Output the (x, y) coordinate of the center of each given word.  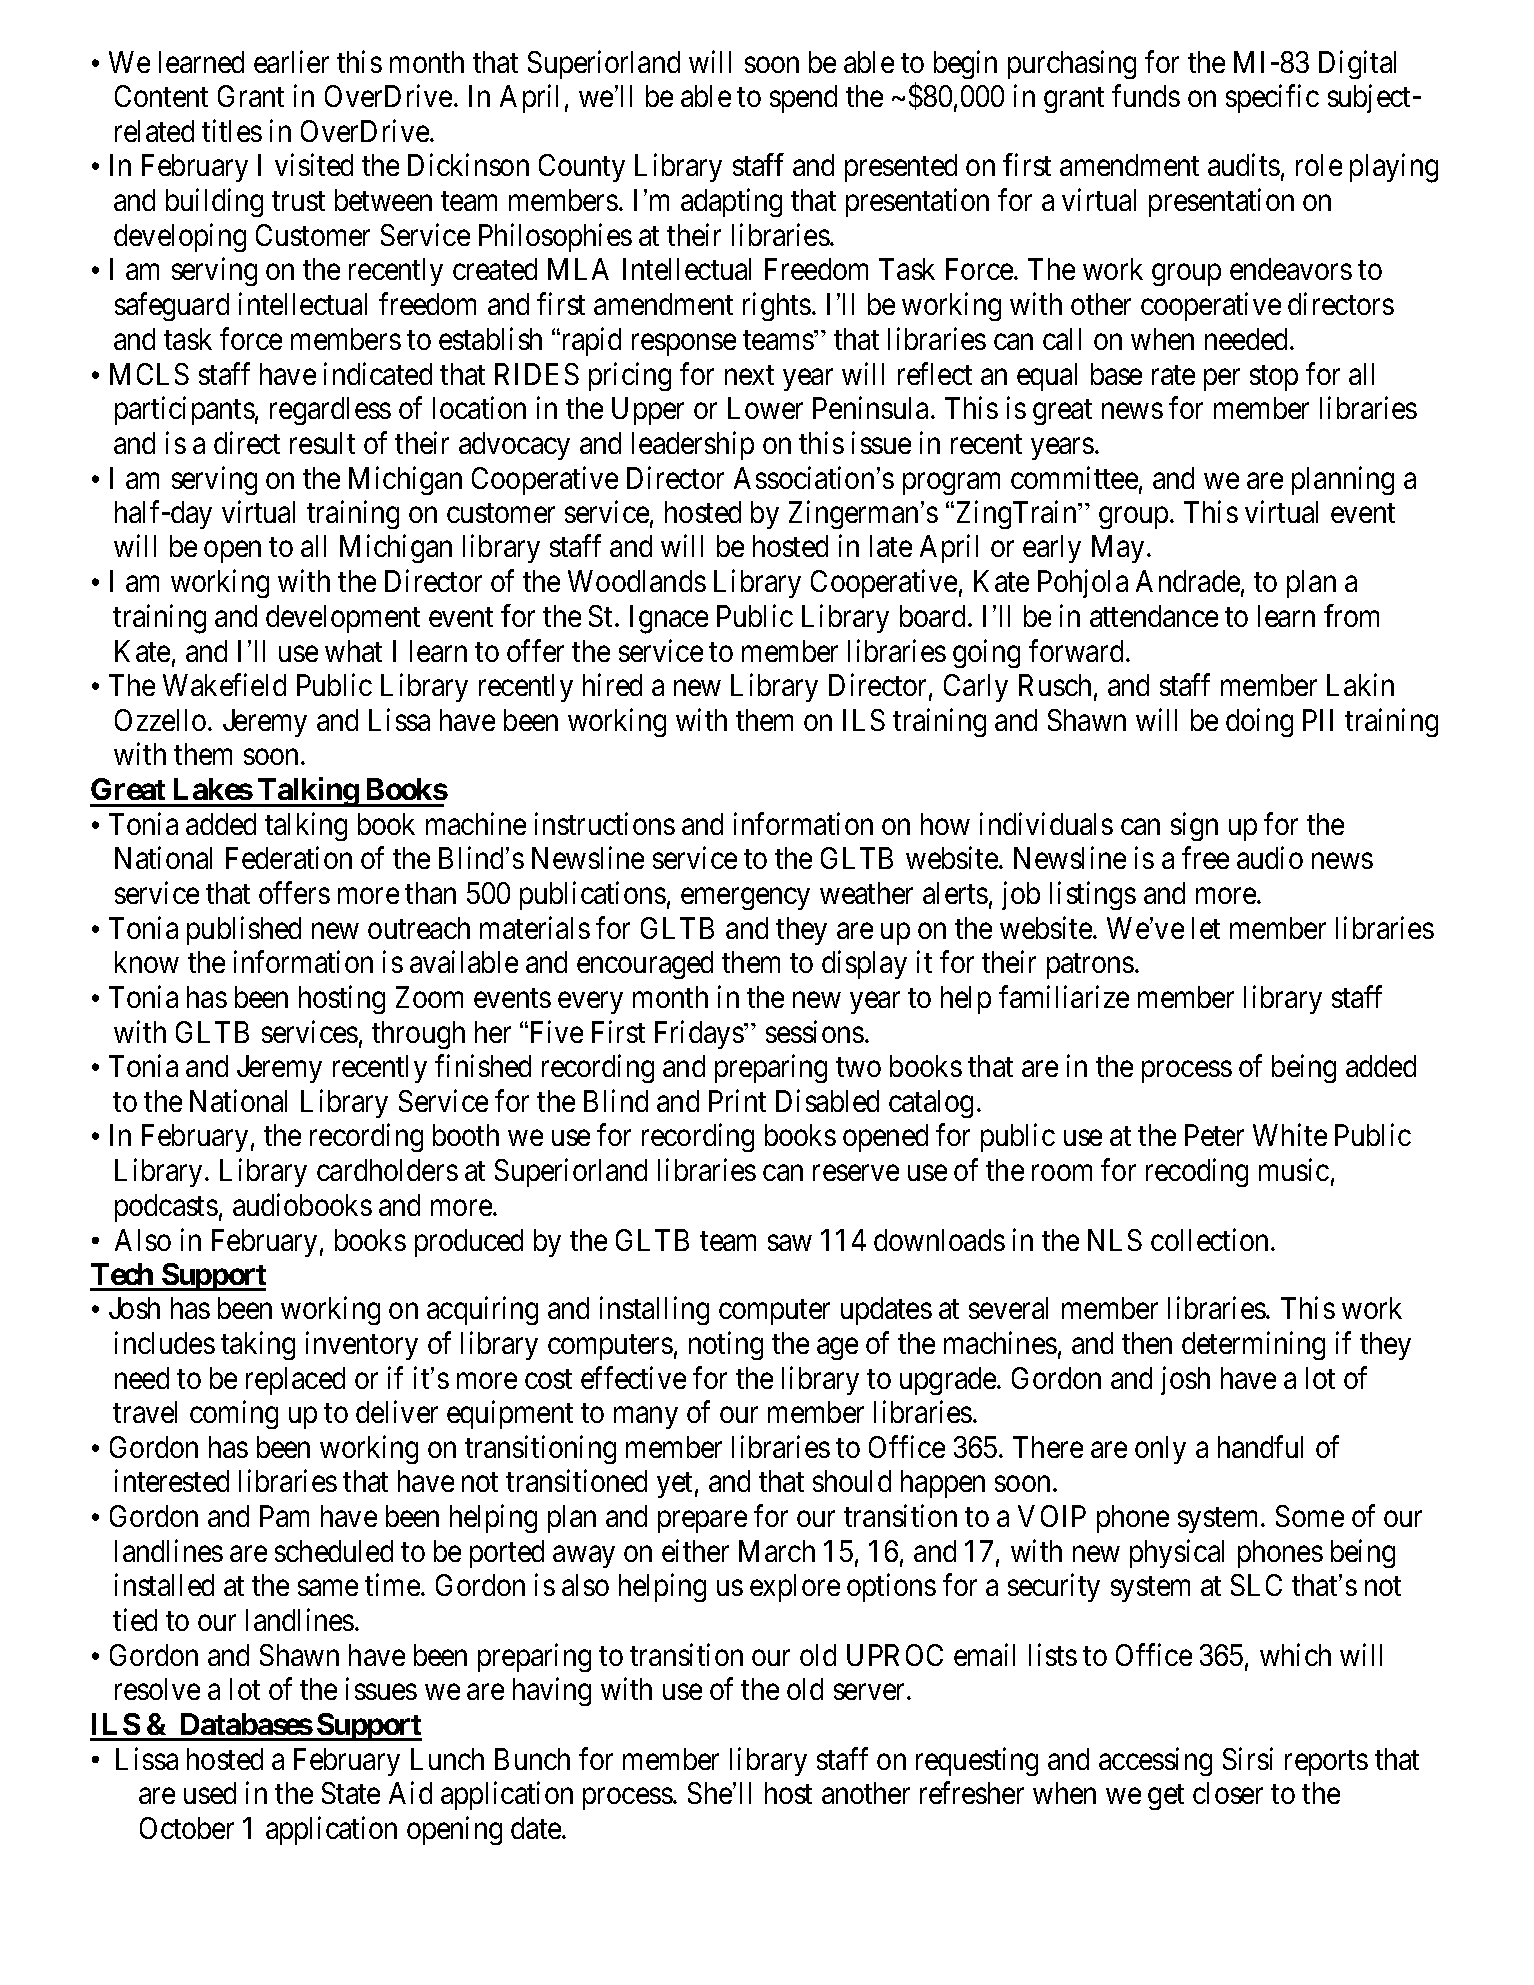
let (1206, 928)
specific (1272, 99)
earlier (291, 61)
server (871, 1692)
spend (803, 99)
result (322, 443)
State (351, 1793)
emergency (745, 899)
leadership (693, 445)
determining (1253, 1345)
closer (1228, 1793)
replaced (295, 1381)
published (244, 930)
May (1118, 549)
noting (726, 1345)
